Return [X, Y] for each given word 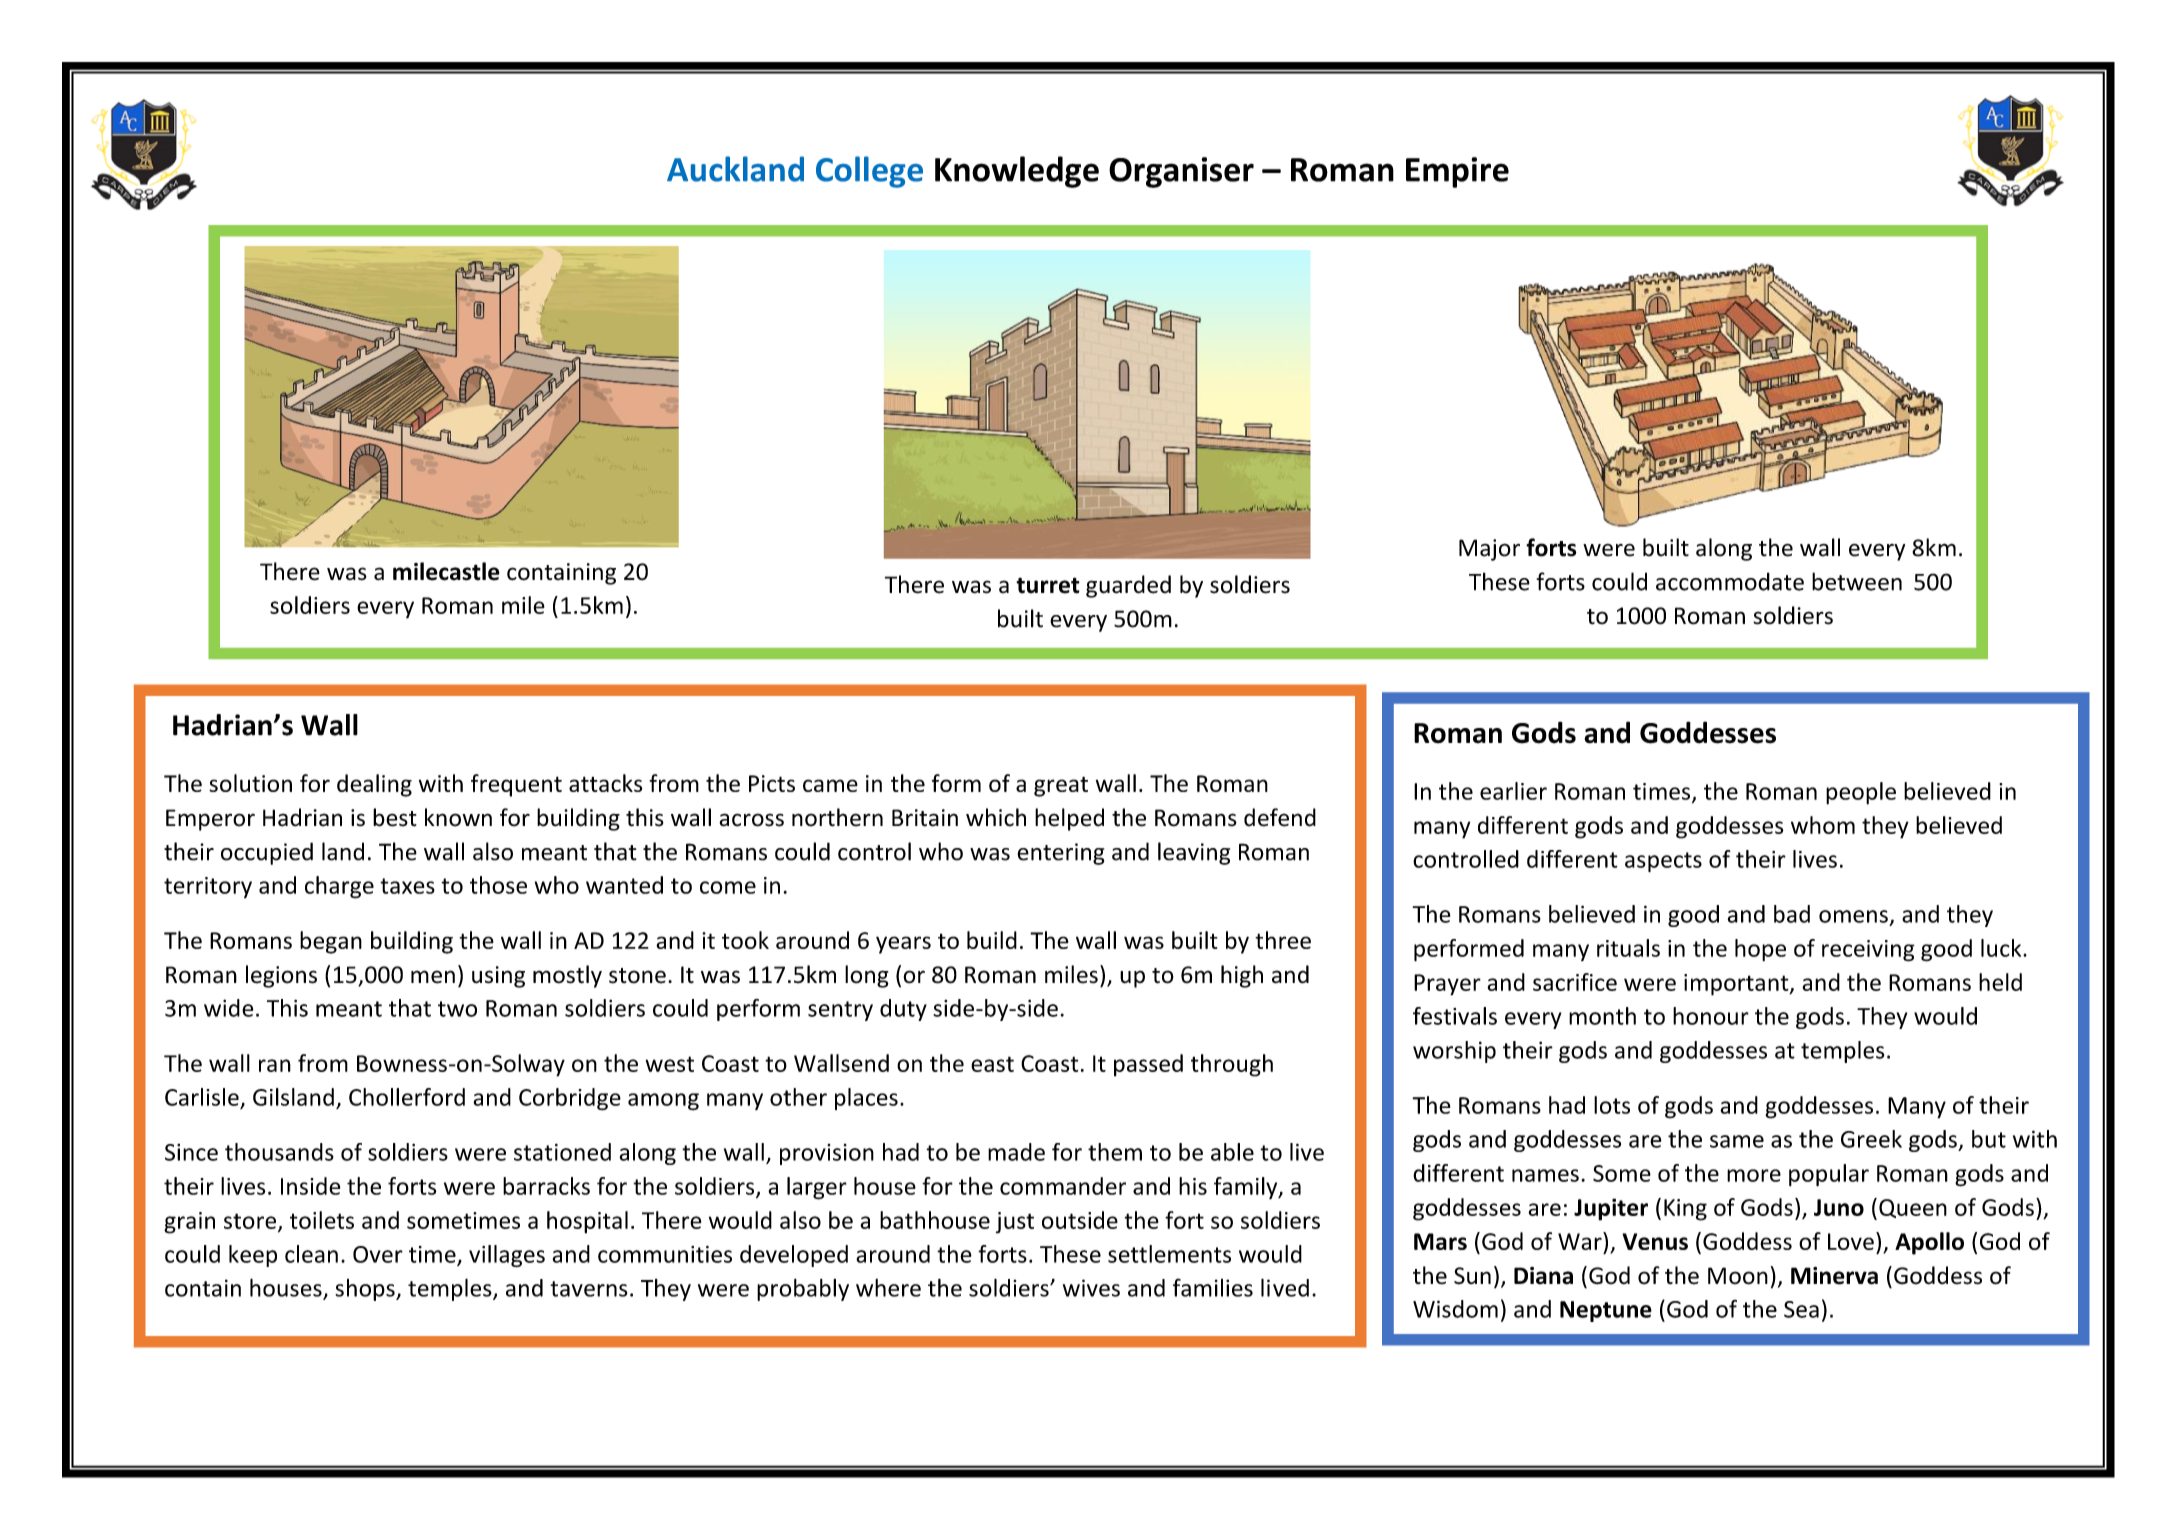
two [457, 1009]
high [1242, 976]
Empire [1457, 172]
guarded [1128, 586]
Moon [1738, 1276]
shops [366, 1290]
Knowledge [1017, 172]
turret [1048, 585]
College [869, 172]
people [1861, 793]
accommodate [1730, 581]
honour [1711, 1016]
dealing [374, 785]
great [1061, 786]
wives [1091, 1288]
